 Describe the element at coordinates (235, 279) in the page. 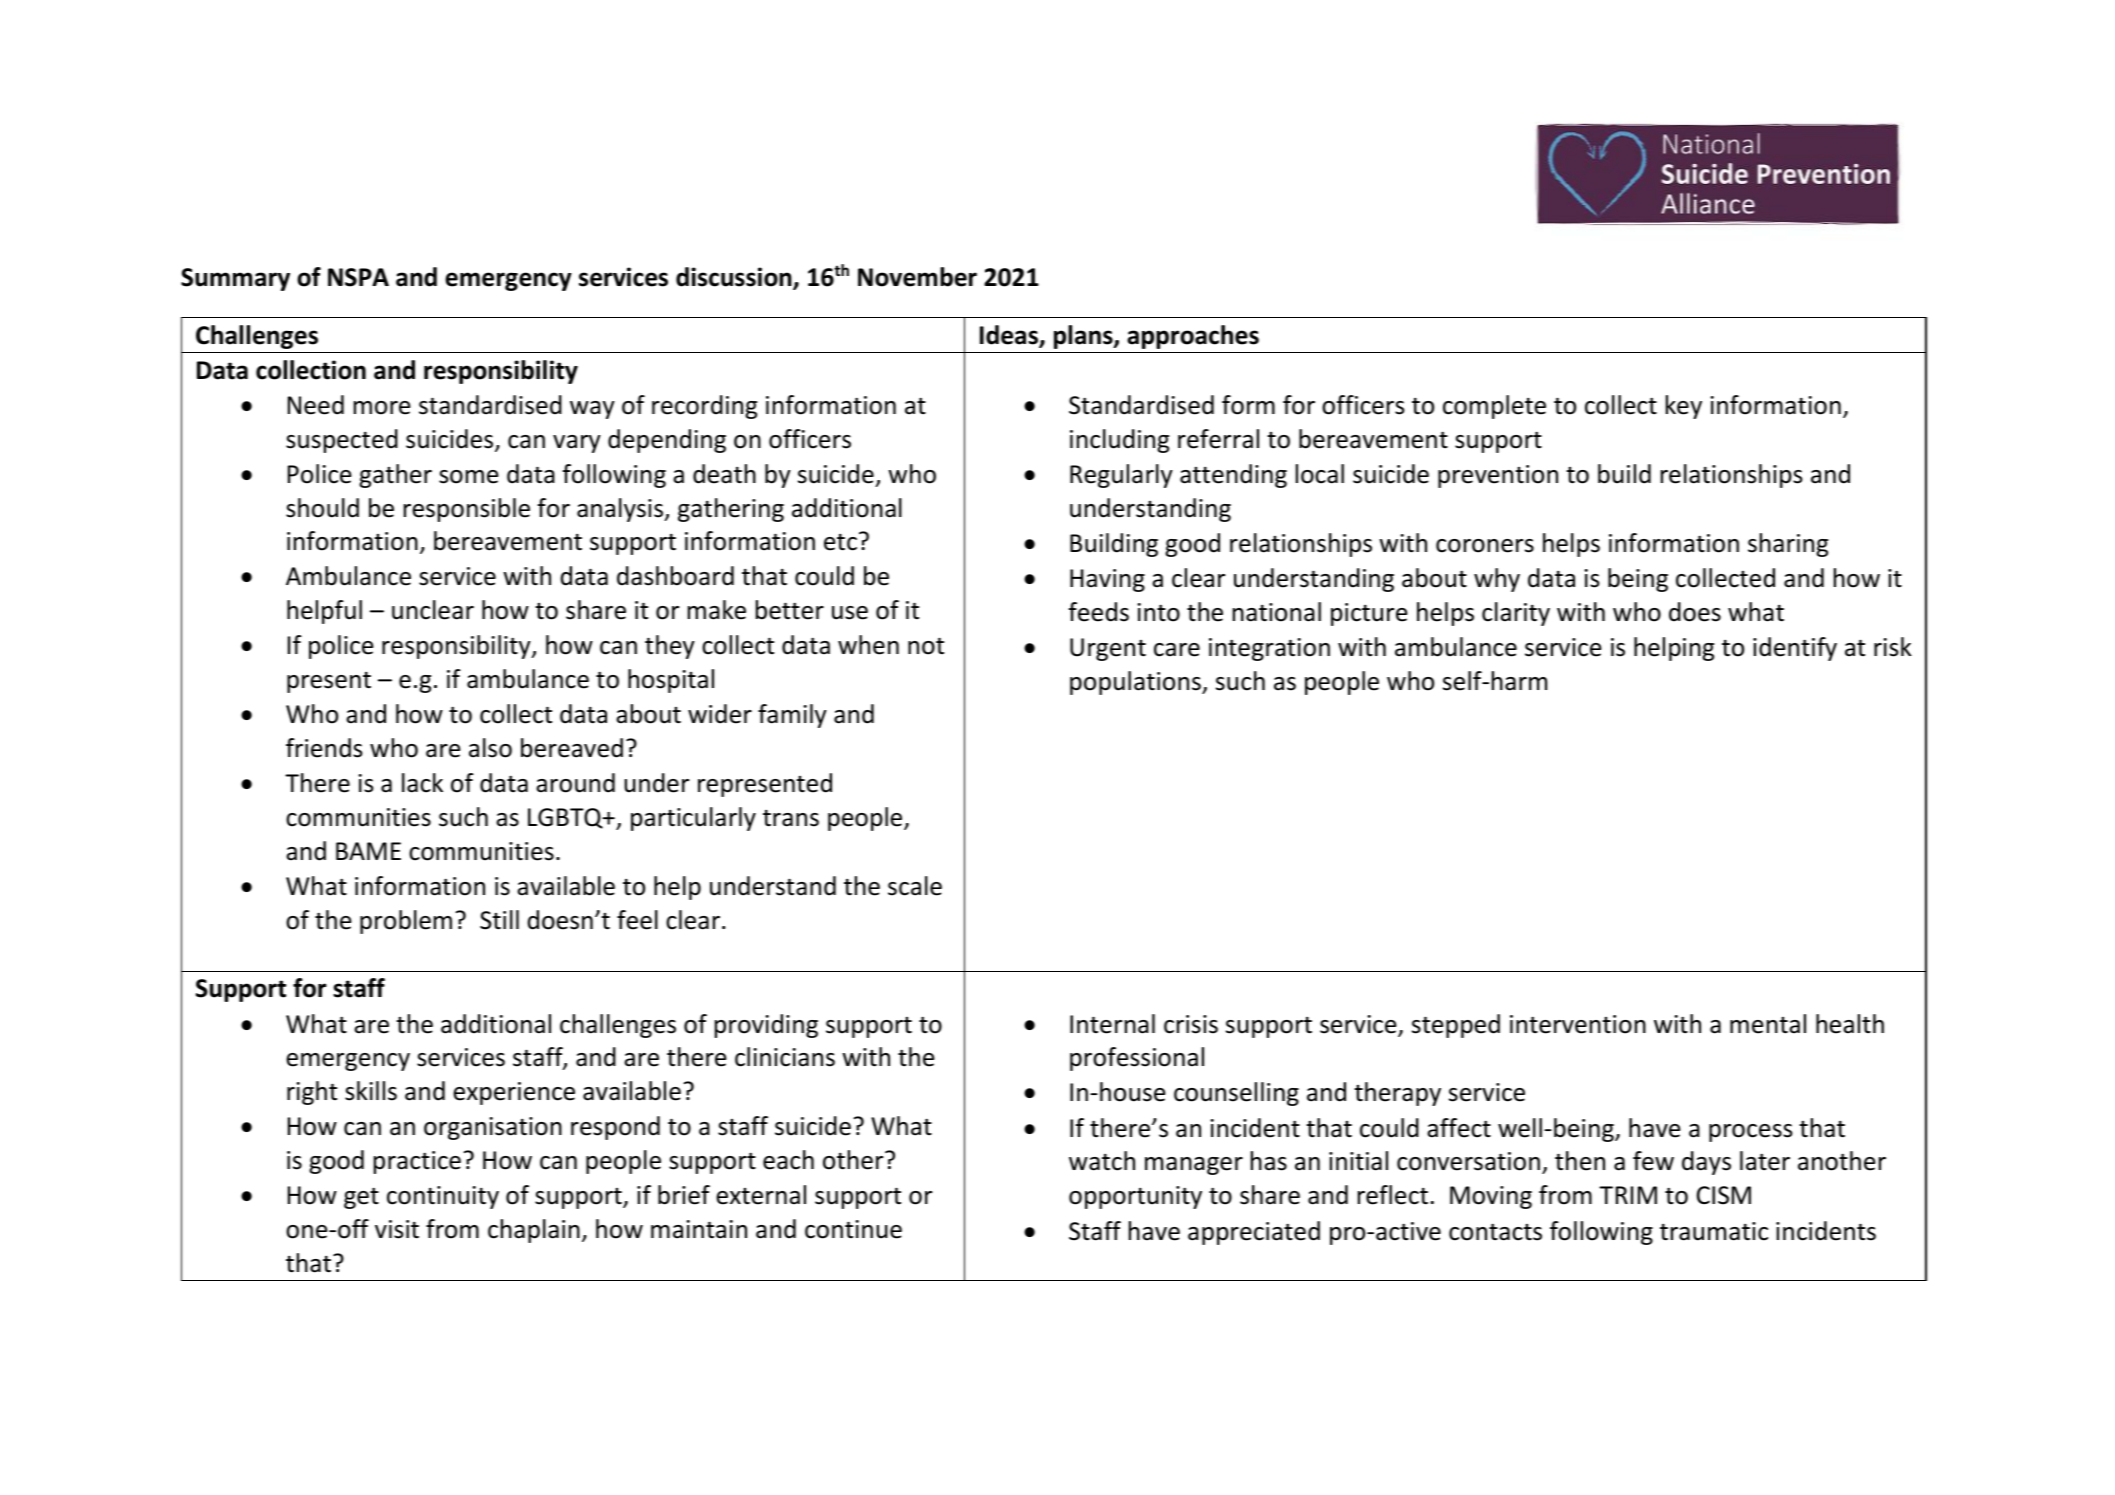

I see `Summary` at that location.
